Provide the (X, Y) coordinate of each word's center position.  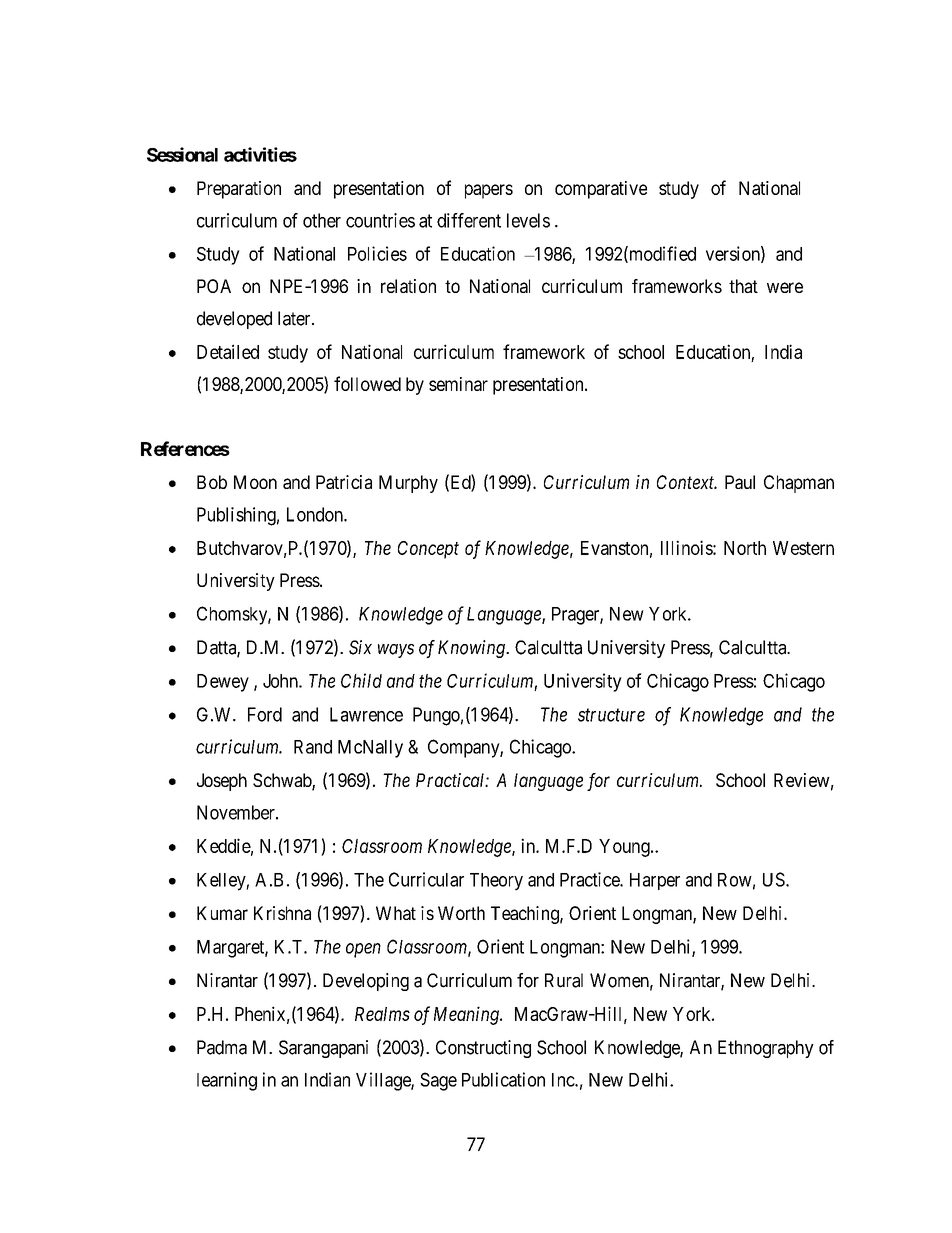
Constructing (483, 1049)
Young (625, 848)
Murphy (408, 484)
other (322, 220)
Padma (222, 1047)
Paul (740, 482)
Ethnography (766, 1049)
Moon (255, 482)
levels (528, 220)
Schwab (283, 781)
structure (611, 715)
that (743, 286)
